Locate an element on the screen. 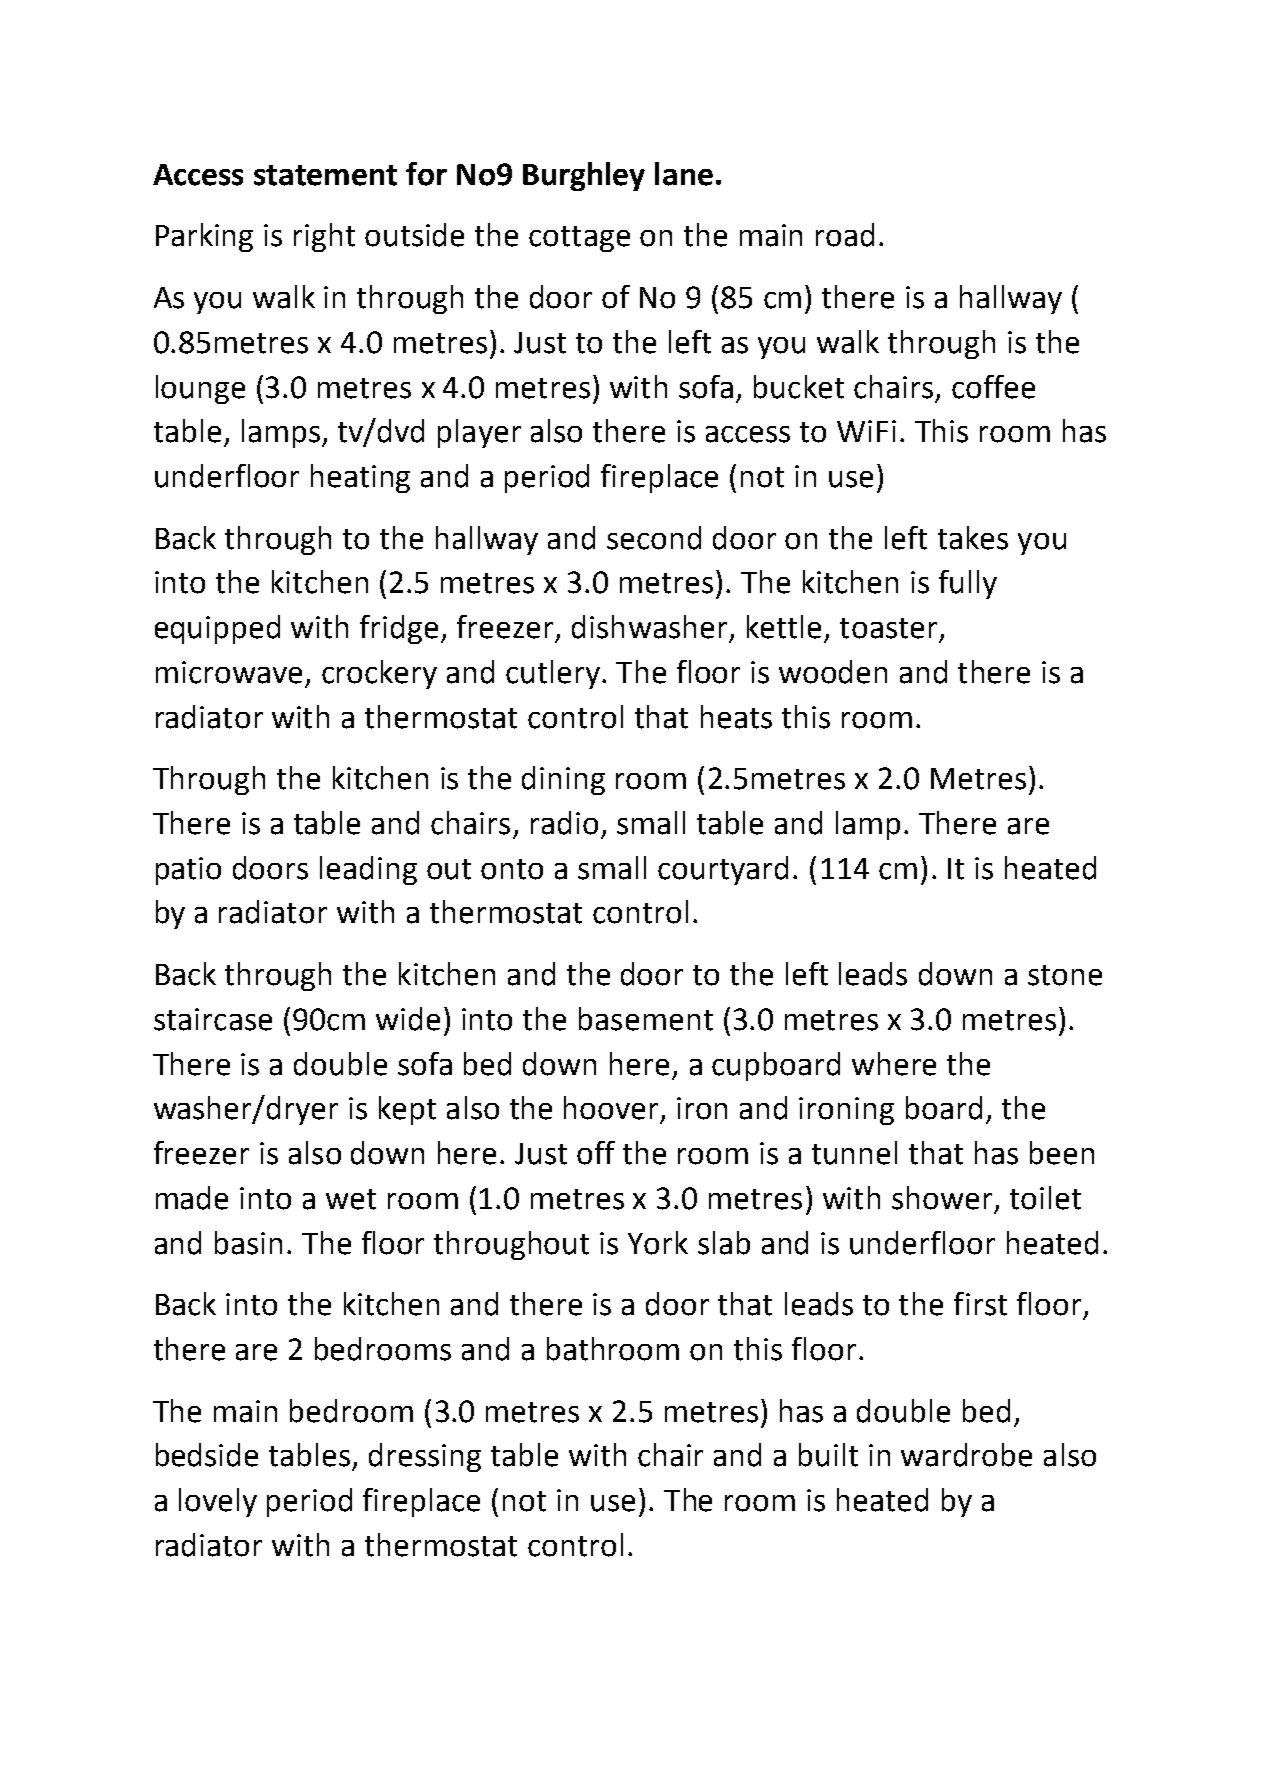 This screenshot has width=1263, height=1786. leading is located at coordinates (368, 870).
